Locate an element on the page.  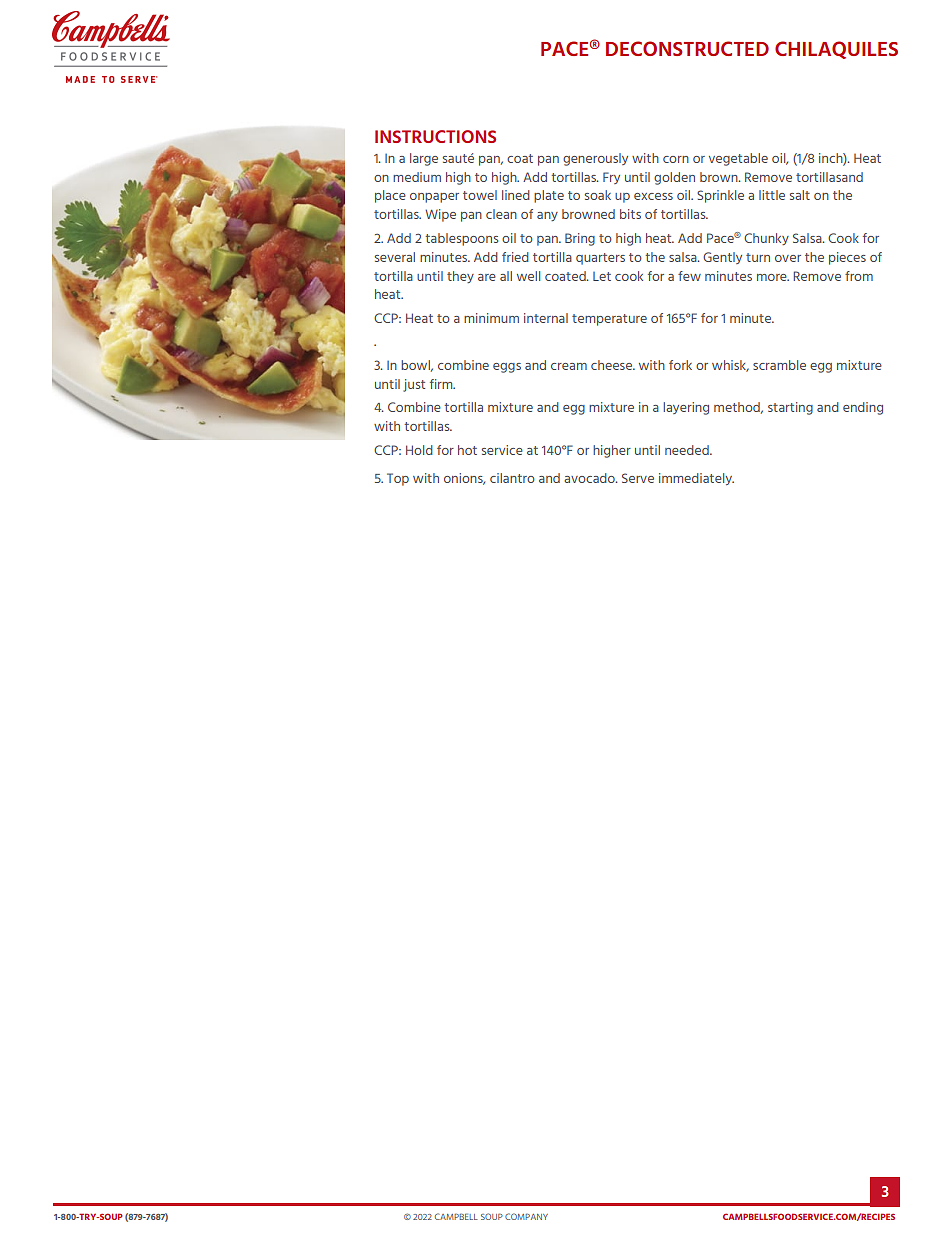
COMPANY is located at coordinates (526, 1216).
